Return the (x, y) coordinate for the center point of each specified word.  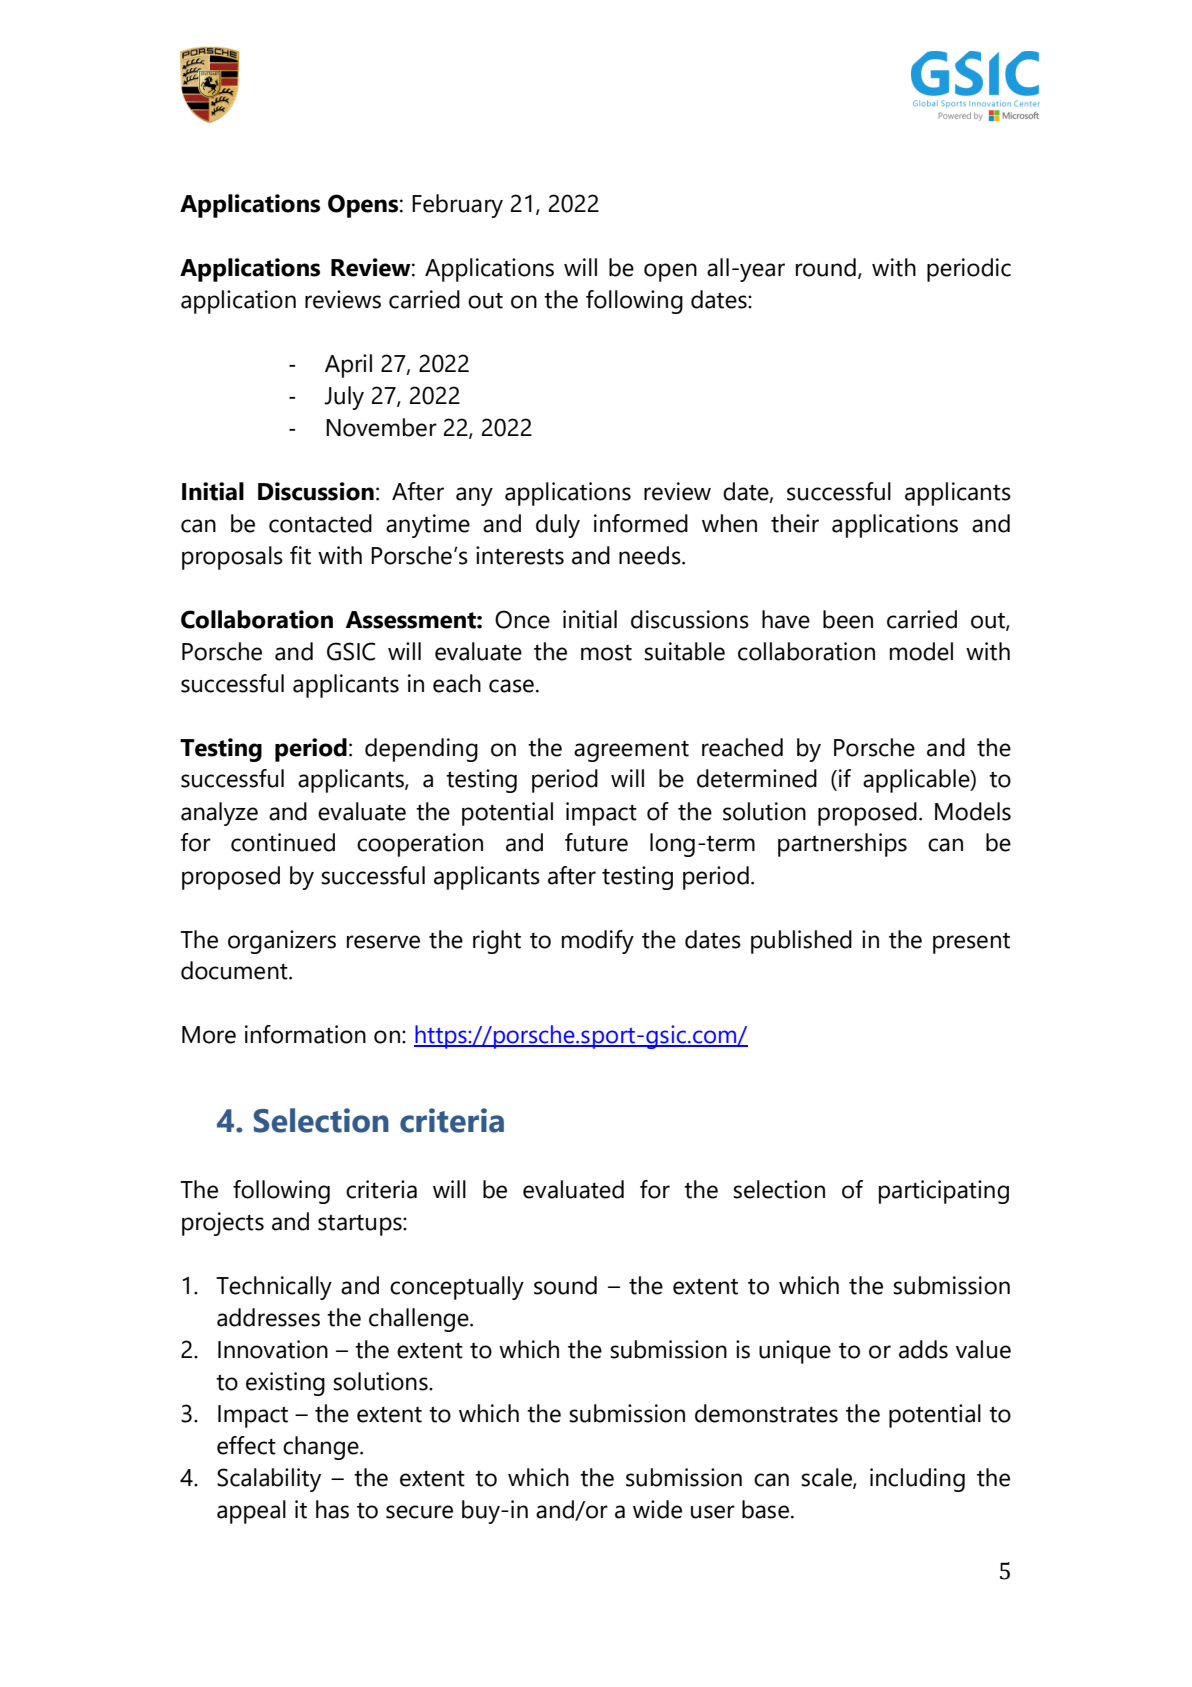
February (457, 206)
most (606, 653)
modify (598, 942)
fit (300, 555)
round (826, 267)
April (348, 366)
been (848, 619)
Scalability (269, 1480)
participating (944, 1192)
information (305, 1034)
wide (657, 1509)
